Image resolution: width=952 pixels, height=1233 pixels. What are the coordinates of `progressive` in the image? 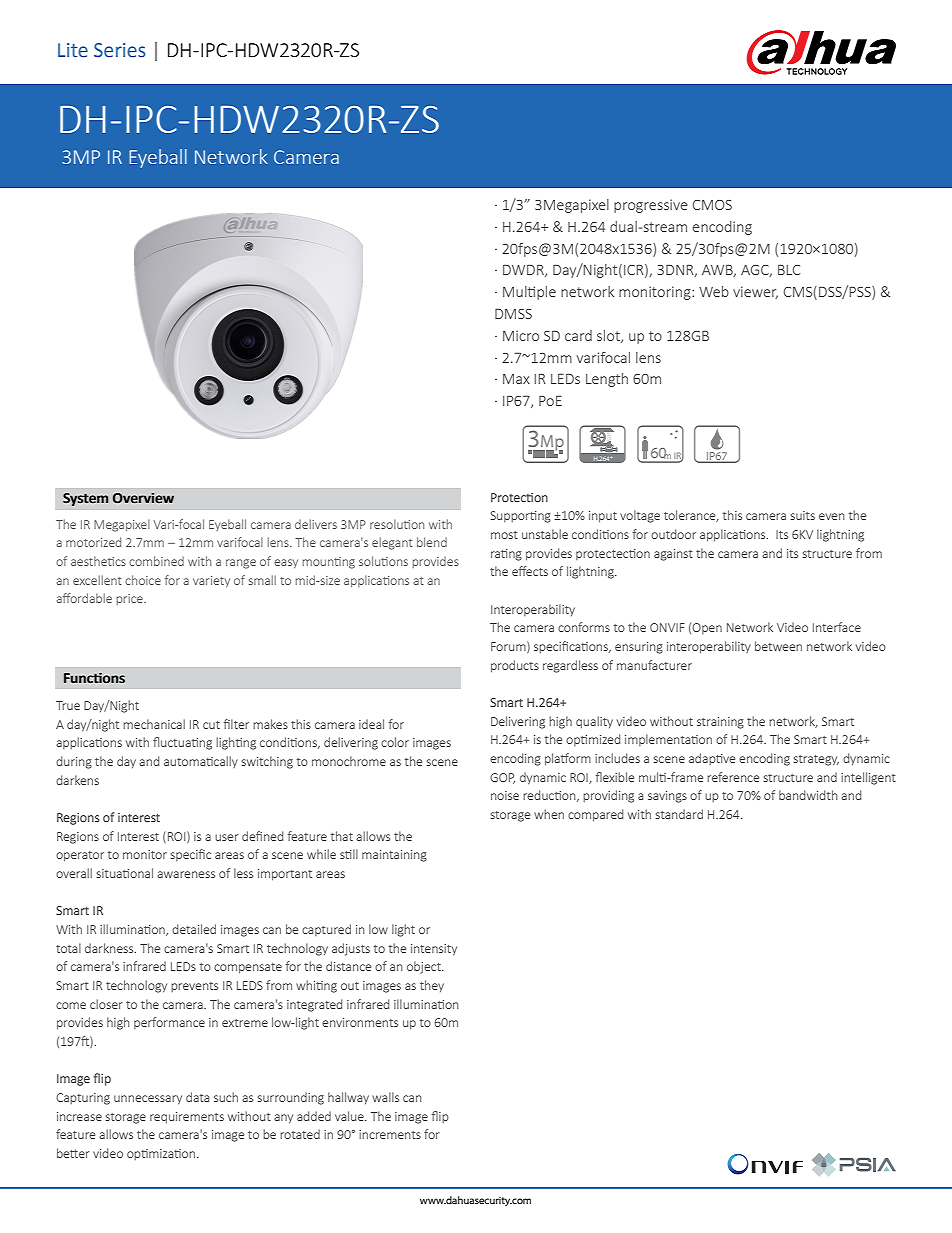 It's located at (651, 206).
